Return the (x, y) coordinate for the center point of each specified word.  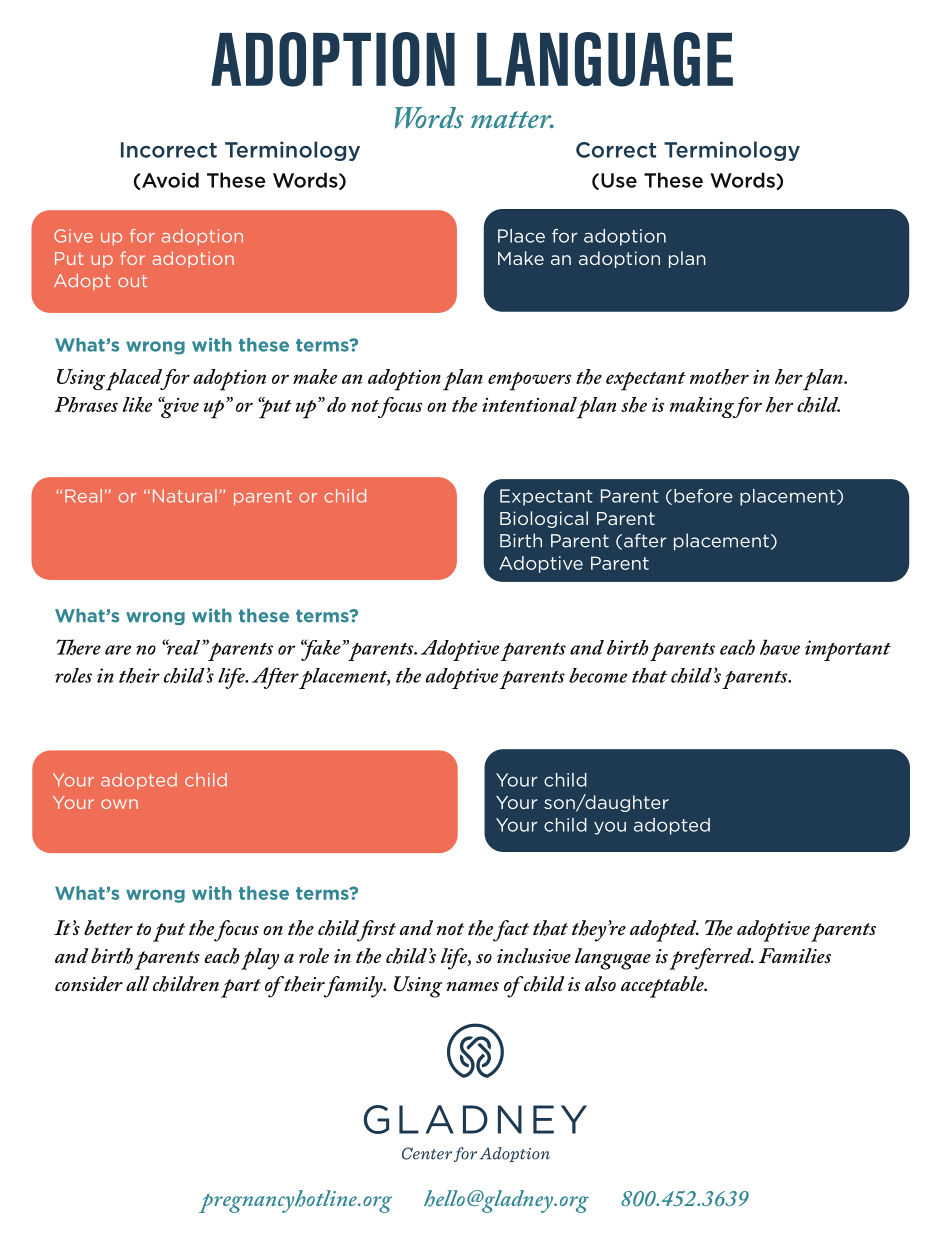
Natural (185, 496)
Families (795, 955)
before (703, 496)
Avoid (169, 180)
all (138, 983)
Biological (544, 519)
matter (512, 119)
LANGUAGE (605, 59)
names (473, 986)
